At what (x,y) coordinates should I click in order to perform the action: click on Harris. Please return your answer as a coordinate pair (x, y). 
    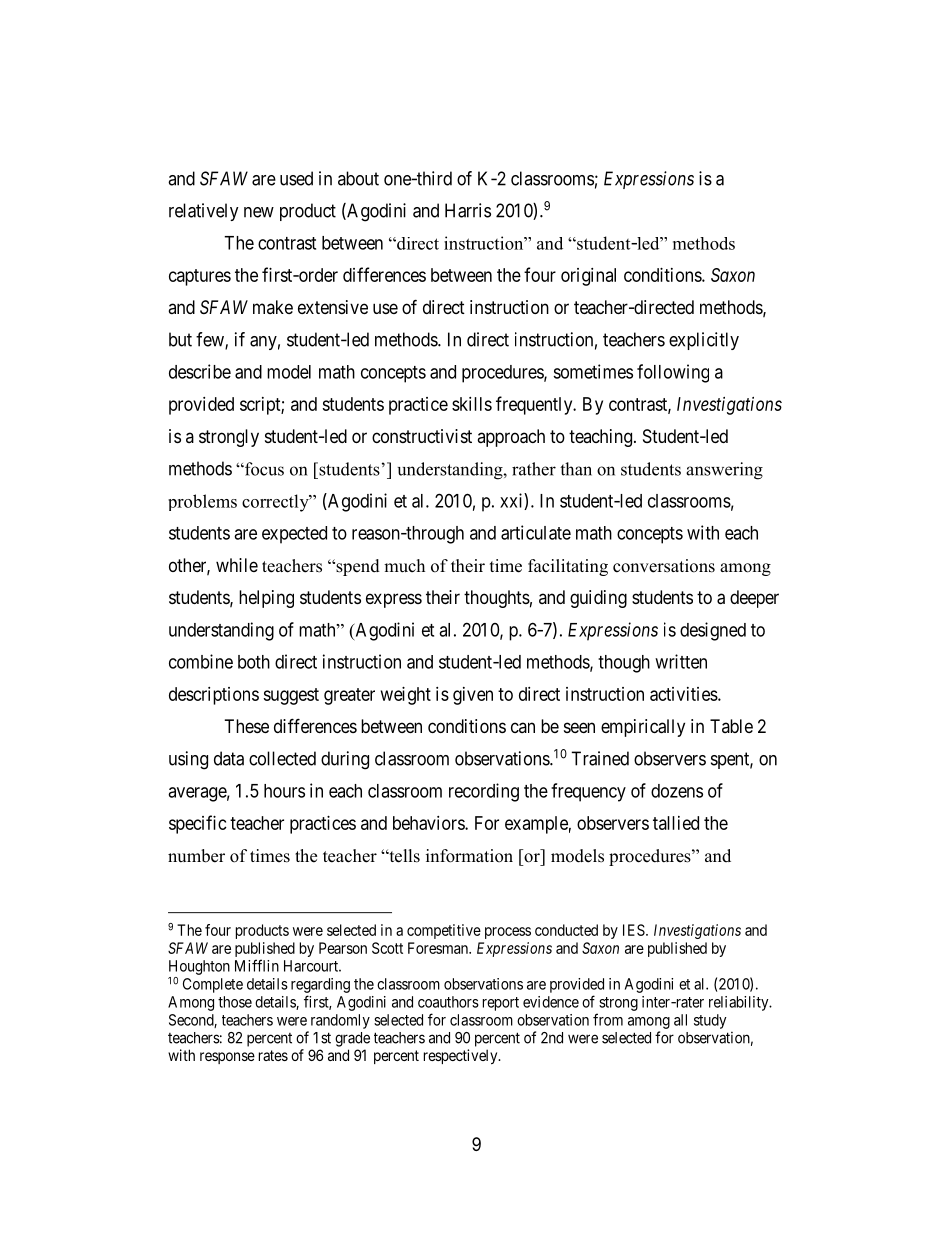
    Looking at the image, I should click on (468, 210).
